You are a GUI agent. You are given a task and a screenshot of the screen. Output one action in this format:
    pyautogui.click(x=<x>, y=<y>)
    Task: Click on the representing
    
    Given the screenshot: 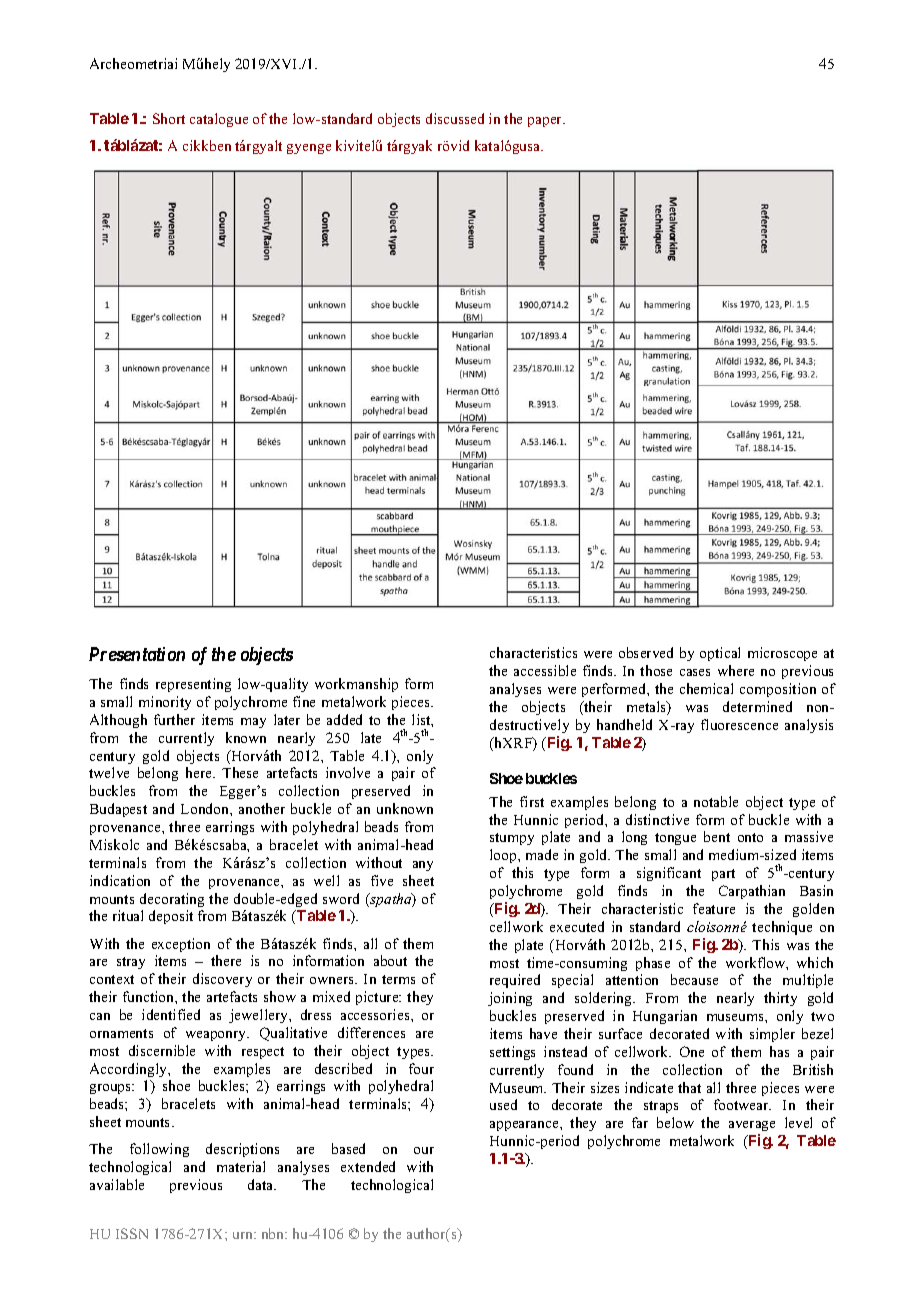 What is the action you would take?
    pyautogui.click(x=193, y=685)
